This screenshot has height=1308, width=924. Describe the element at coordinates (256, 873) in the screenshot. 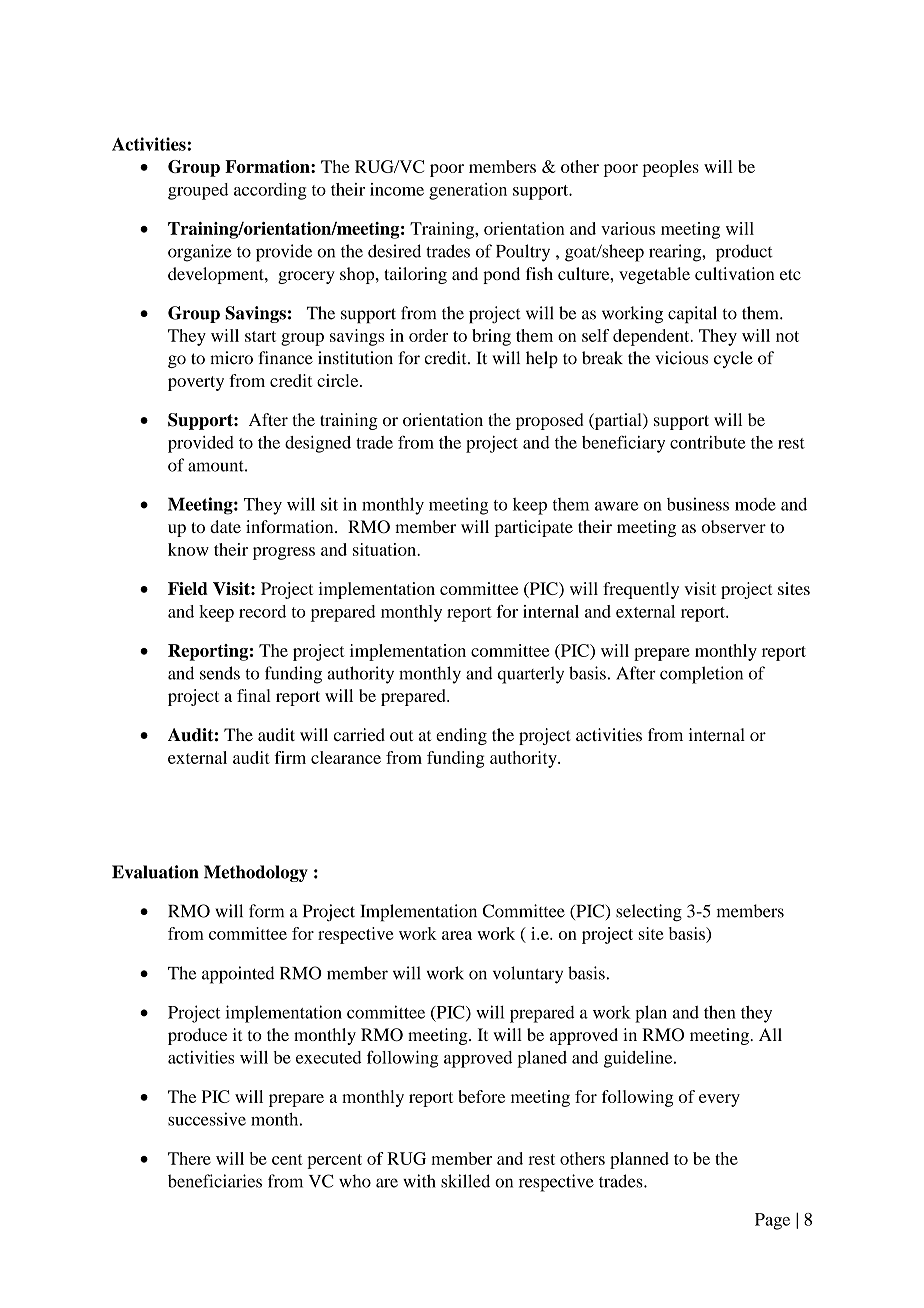

I see `Methodology` at that location.
